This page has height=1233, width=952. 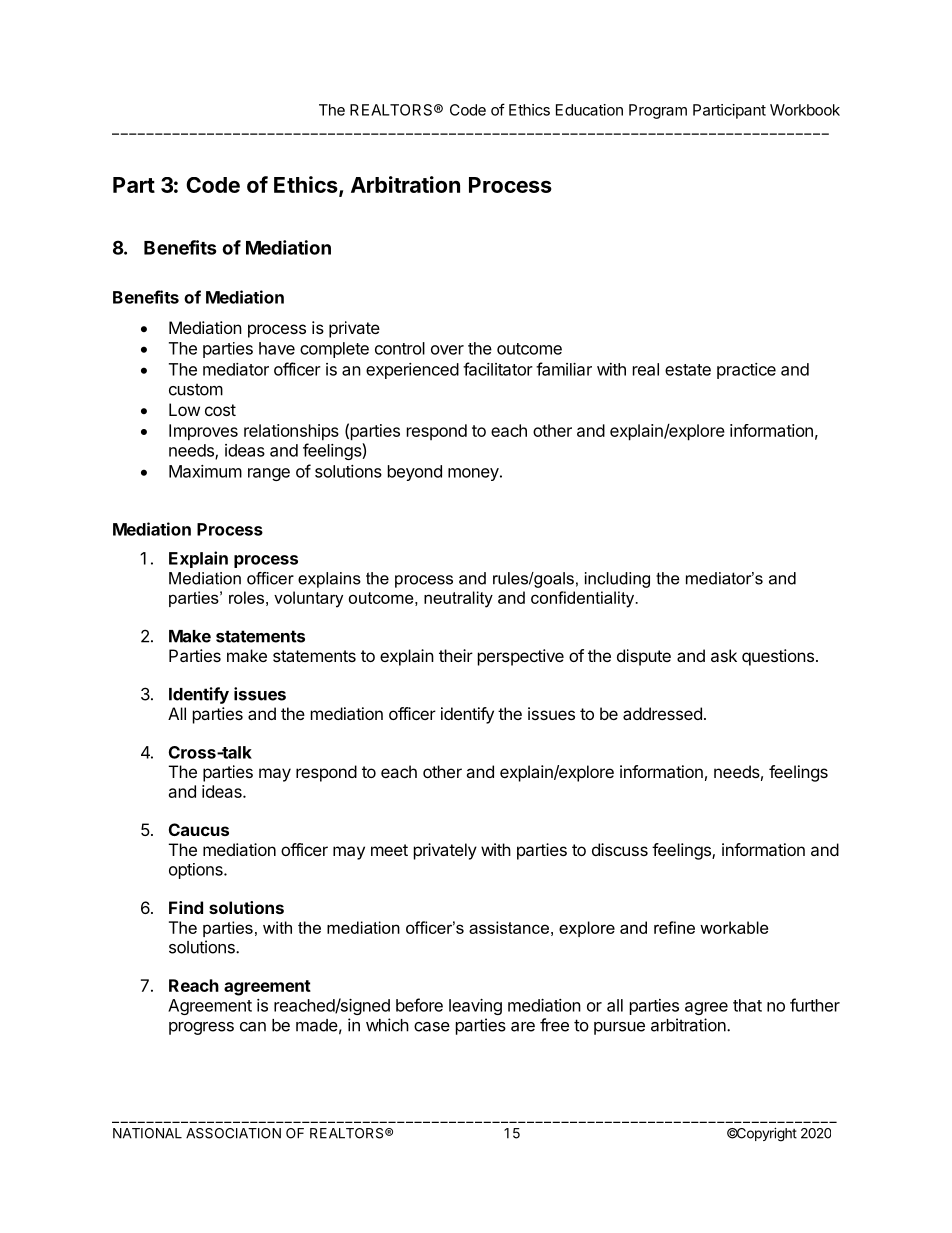 What do you see at coordinates (589, 110) in the page?
I see `Education` at bounding box center [589, 110].
